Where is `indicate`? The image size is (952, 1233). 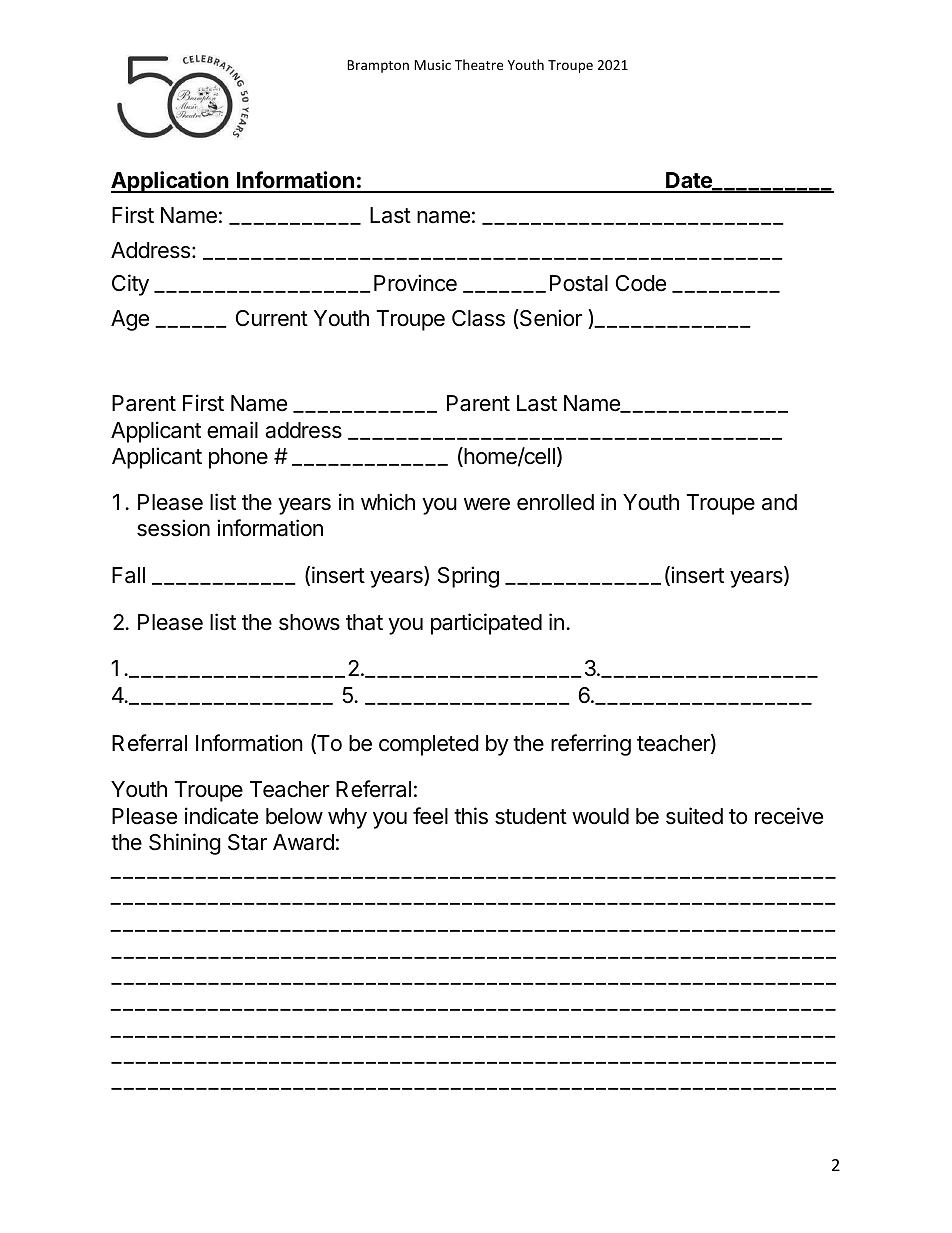 indicate is located at coordinates (221, 816).
